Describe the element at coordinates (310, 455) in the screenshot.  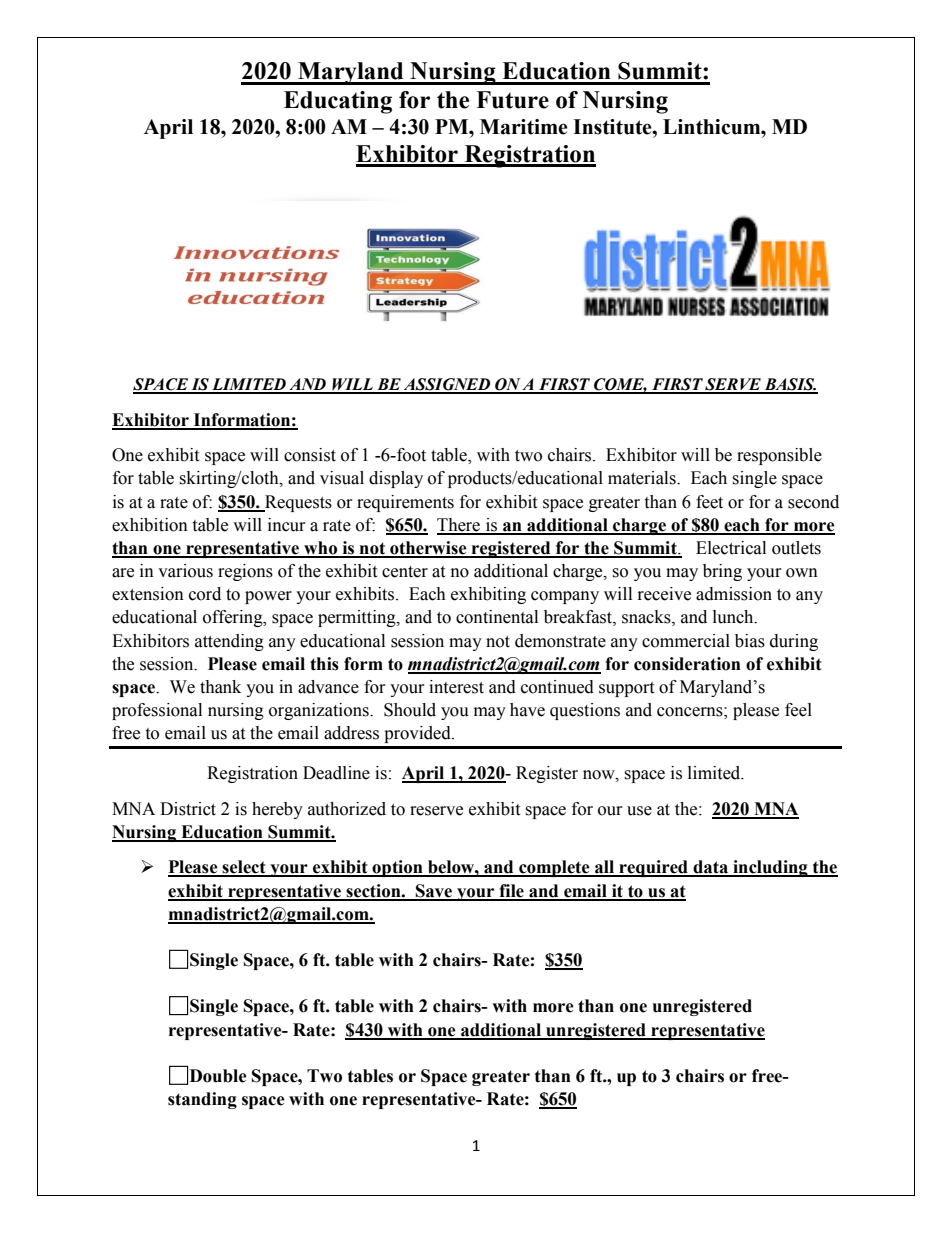
I see `consist` at that location.
